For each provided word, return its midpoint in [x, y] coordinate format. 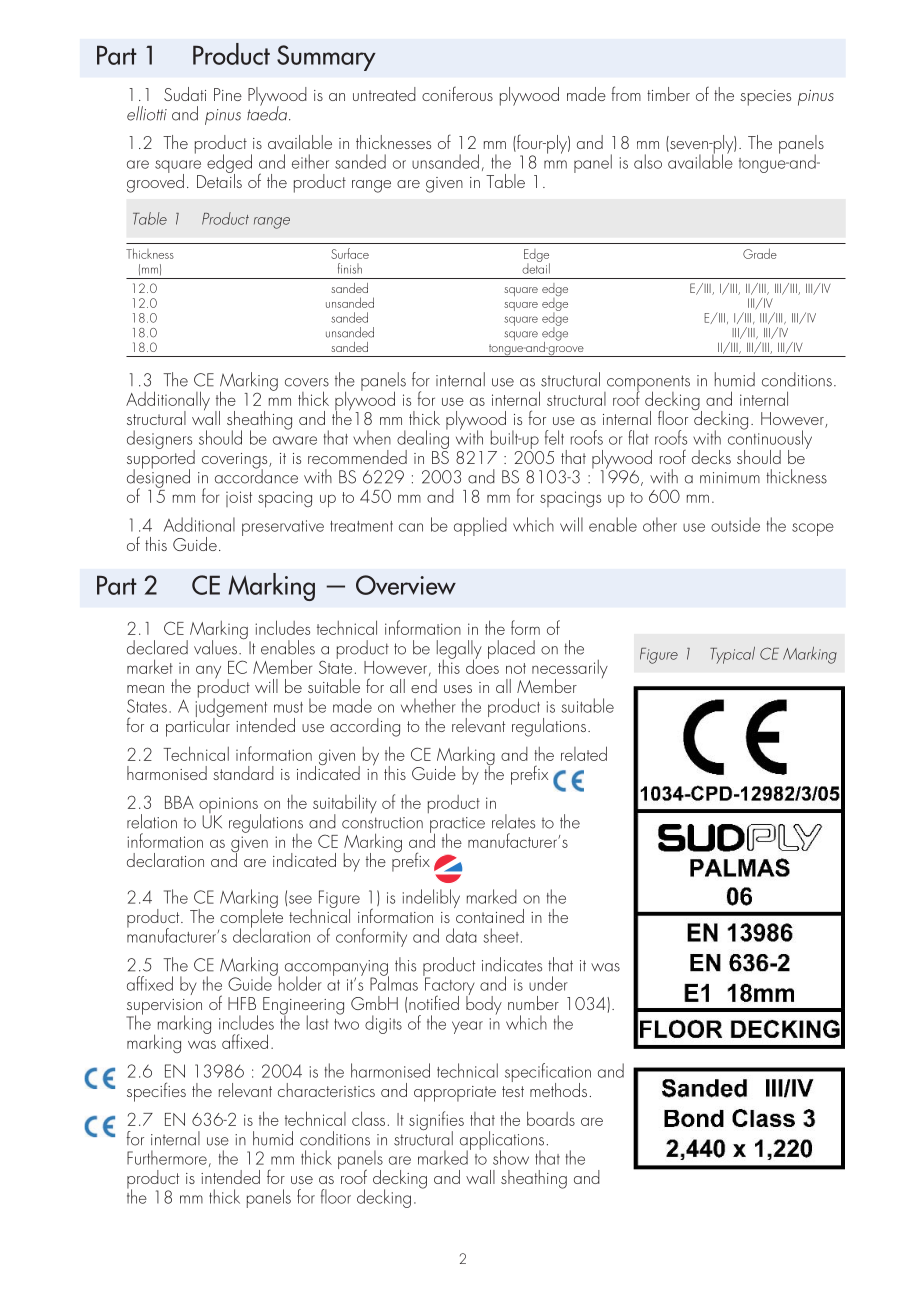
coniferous [457, 93]
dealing [423, 439]
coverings [236, 462]
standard [243, 773]
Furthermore [167, 1157]
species [765, 98]
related [584, 753]
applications [502, 1141]
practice [457, 826]
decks [711, 457]
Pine [228, 94]
